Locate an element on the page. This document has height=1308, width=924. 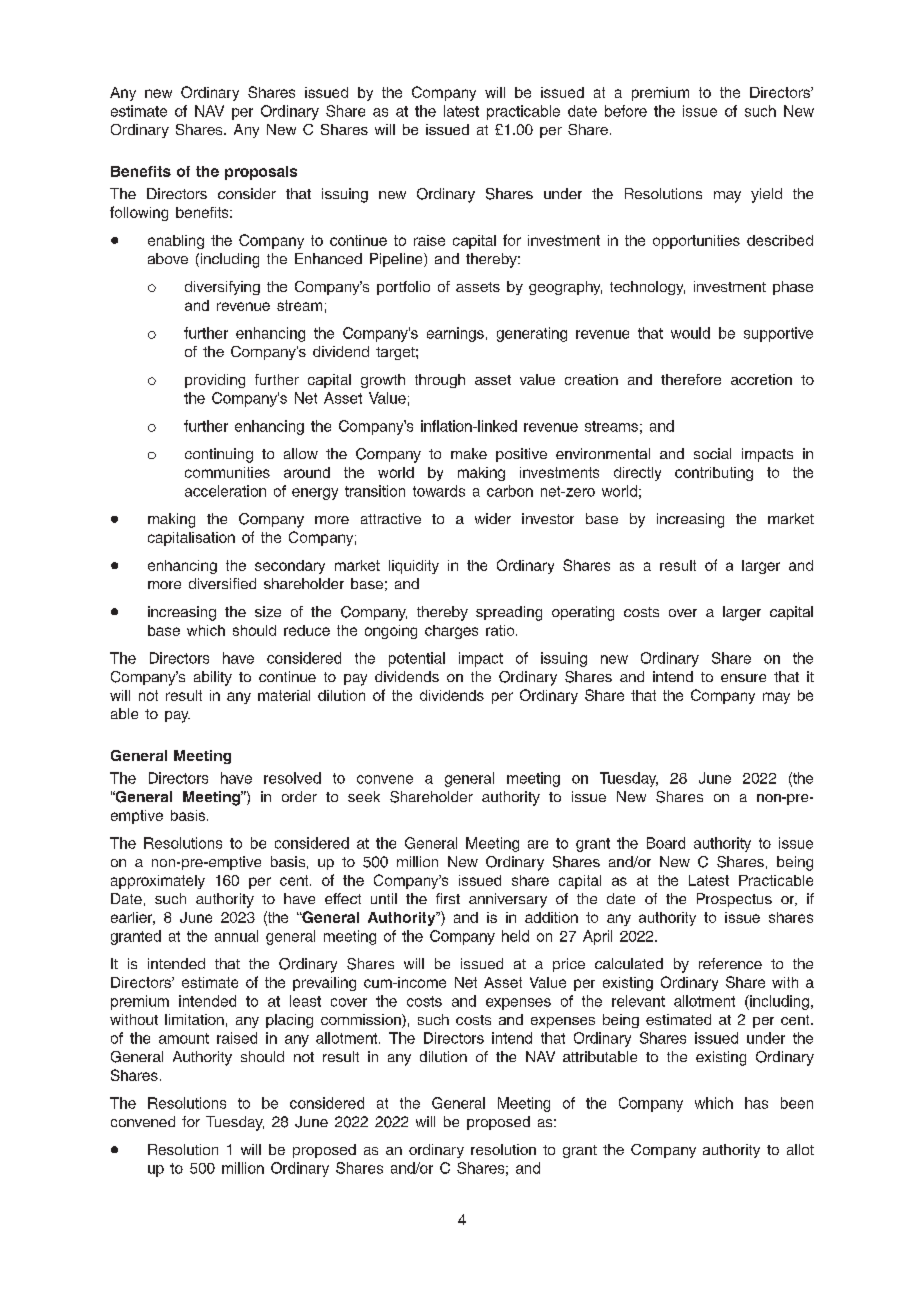
proposals is located at coordinates (261, 173).
